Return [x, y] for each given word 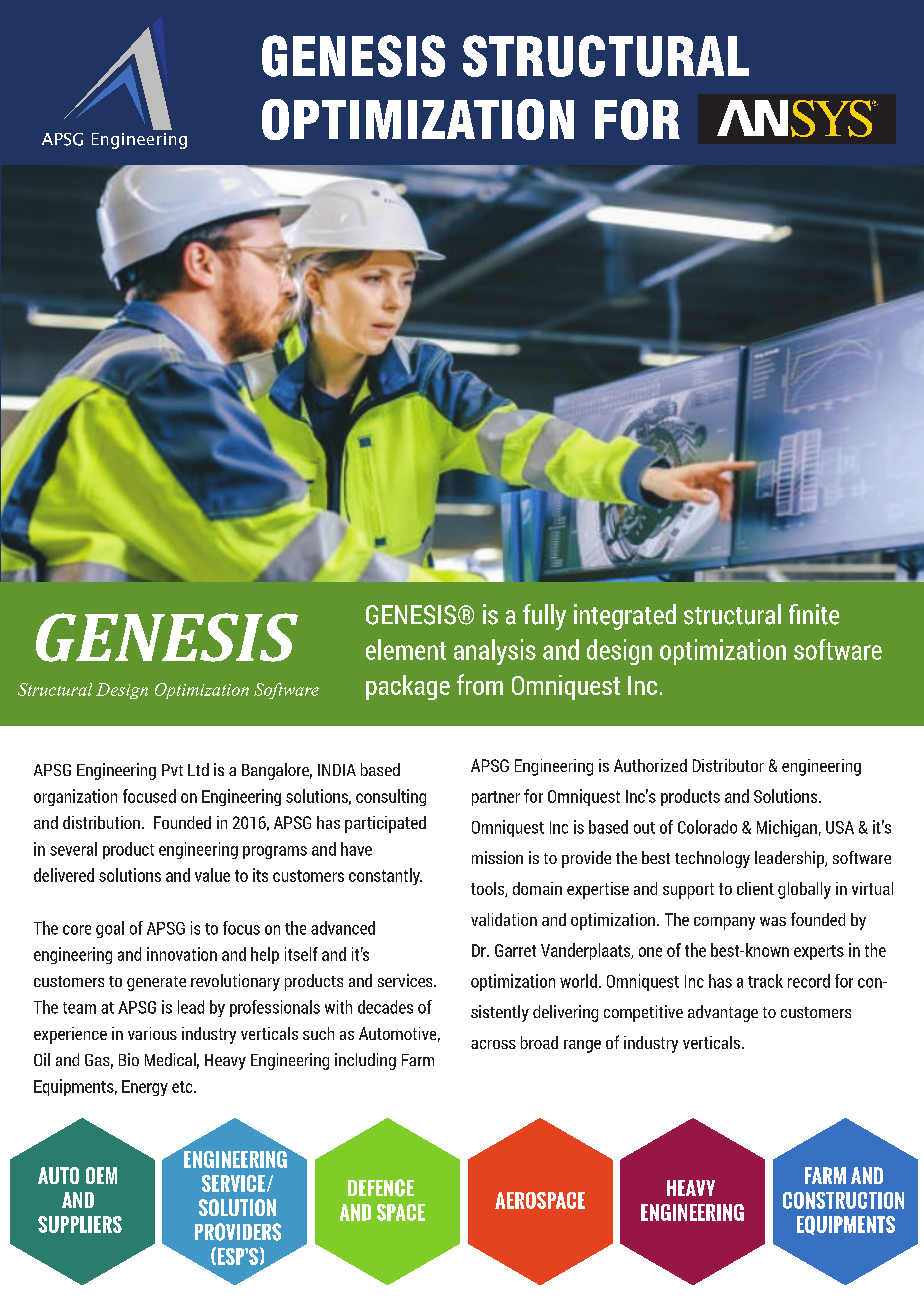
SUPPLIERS [80, 1224]
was [773, 921]
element [406, 649]
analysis [495, 652]
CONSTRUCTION [843, 1200]
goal [110, 929]
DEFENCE [381, 1188]
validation [504, 919]
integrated [625, 617]
